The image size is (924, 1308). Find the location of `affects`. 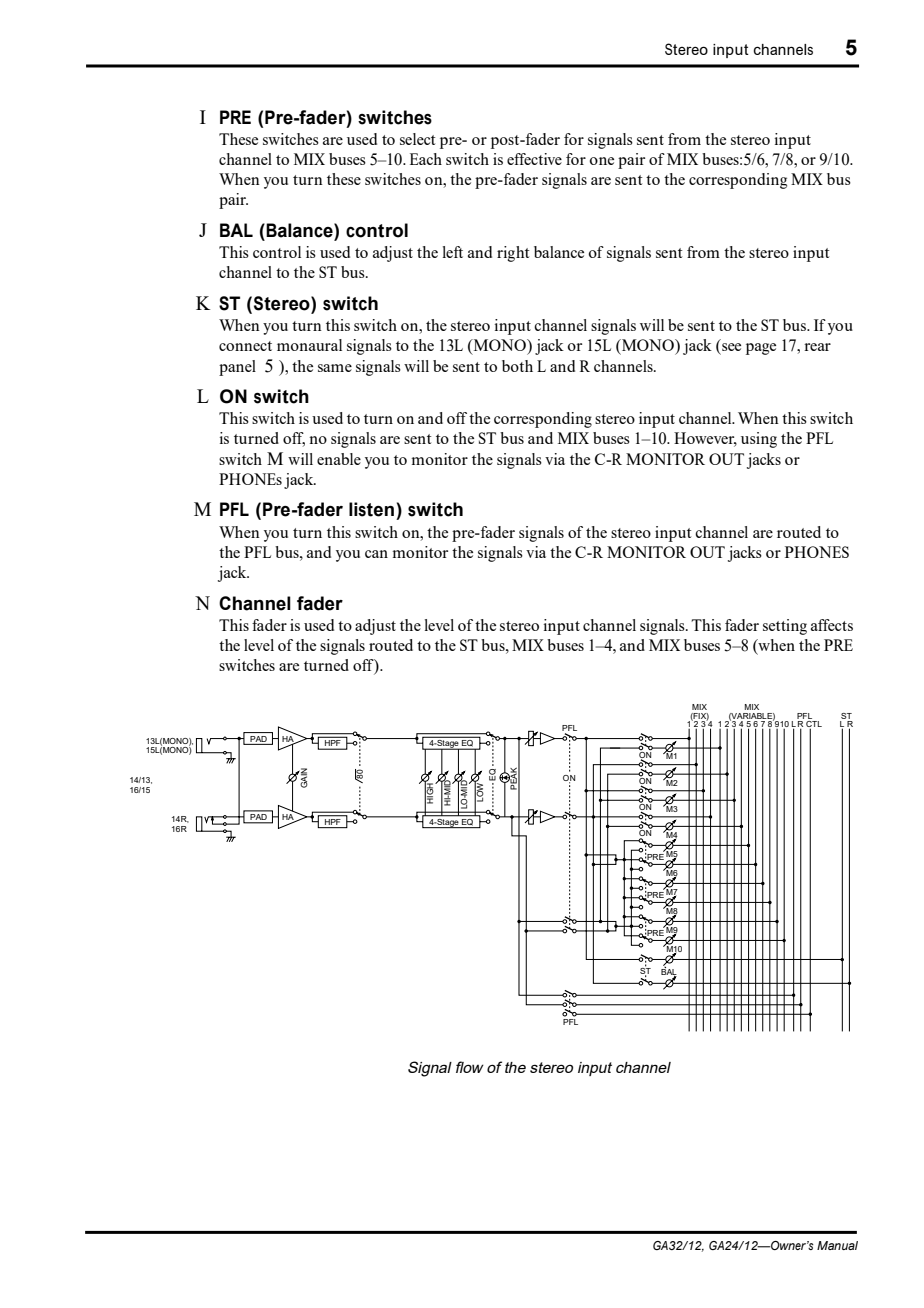

affects is located at coordinates (832, 625).
